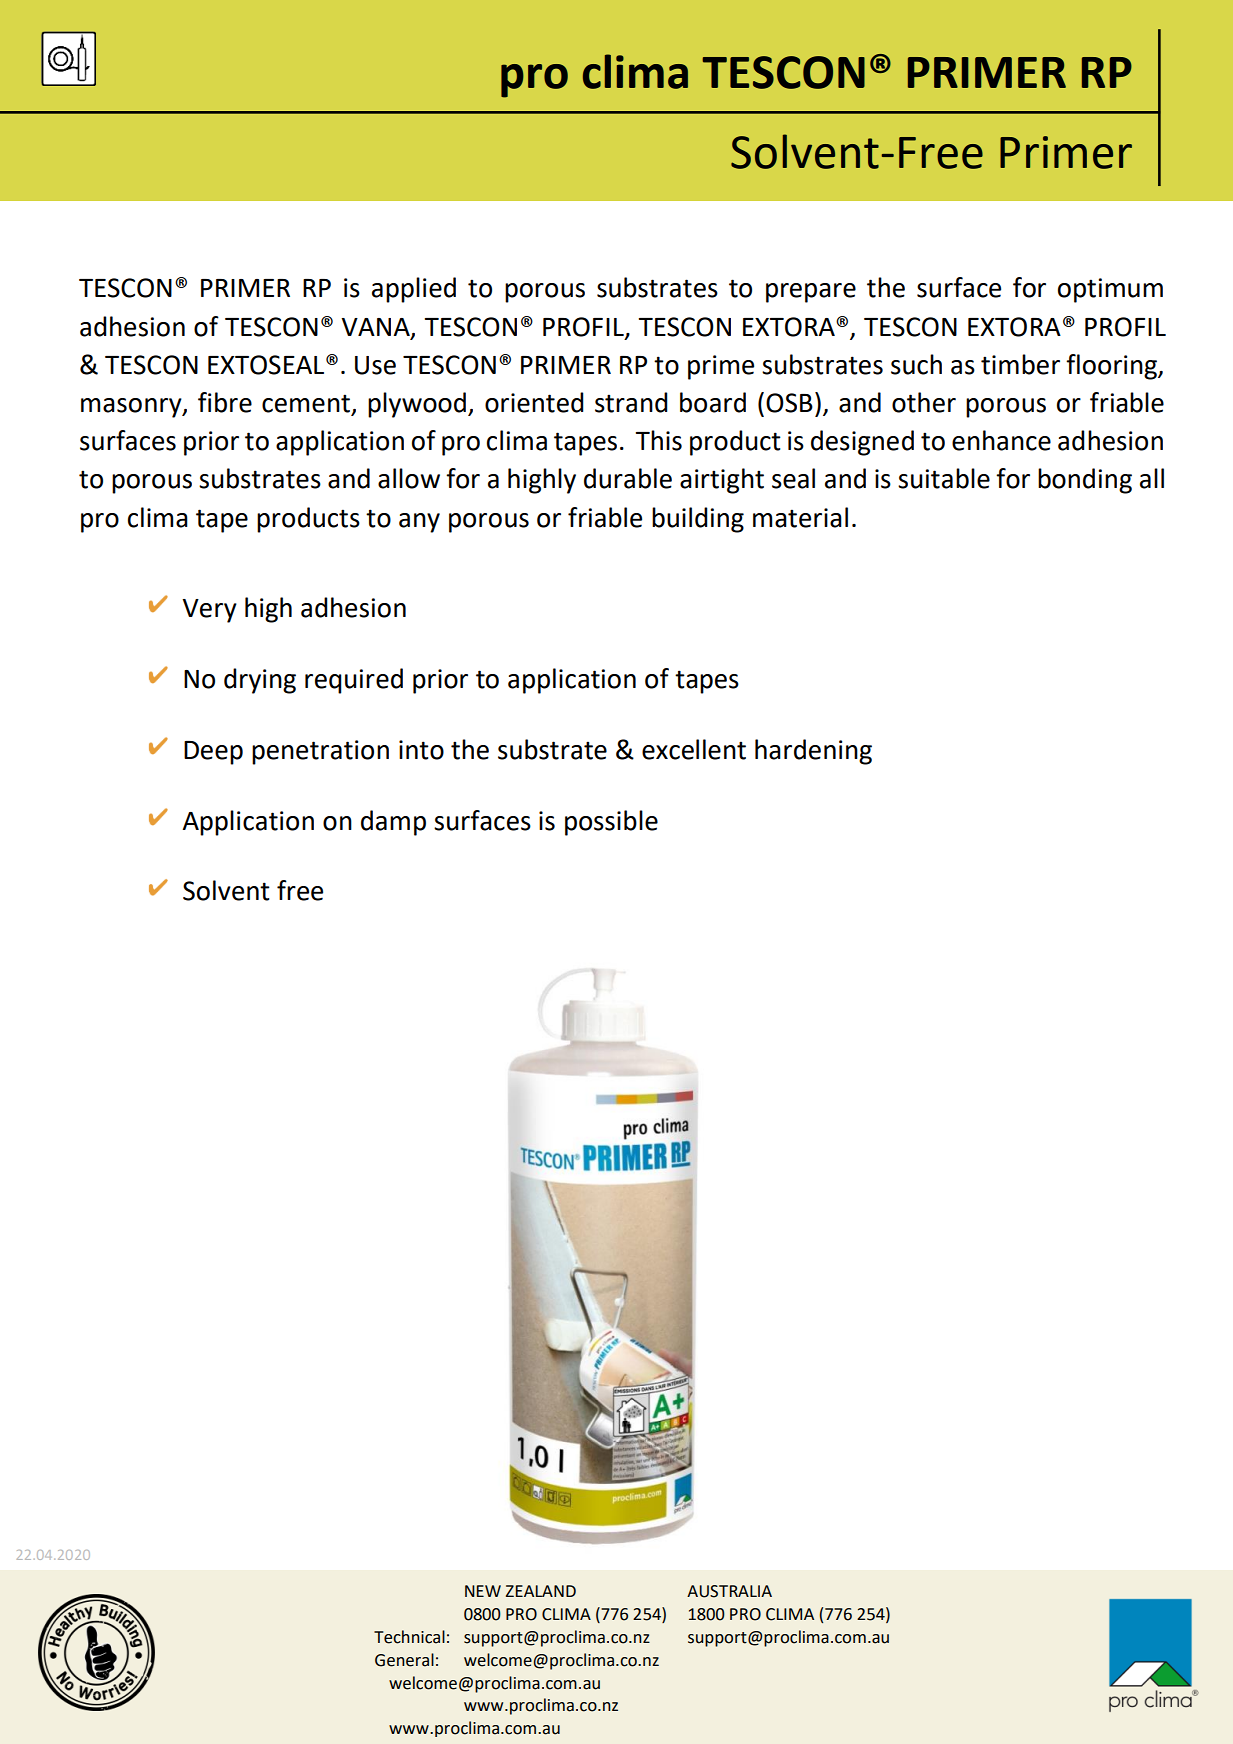  What do you see at coordinates (376, 328) in the screenshot?
I see `VANA` at bounding box center [376, 328].
